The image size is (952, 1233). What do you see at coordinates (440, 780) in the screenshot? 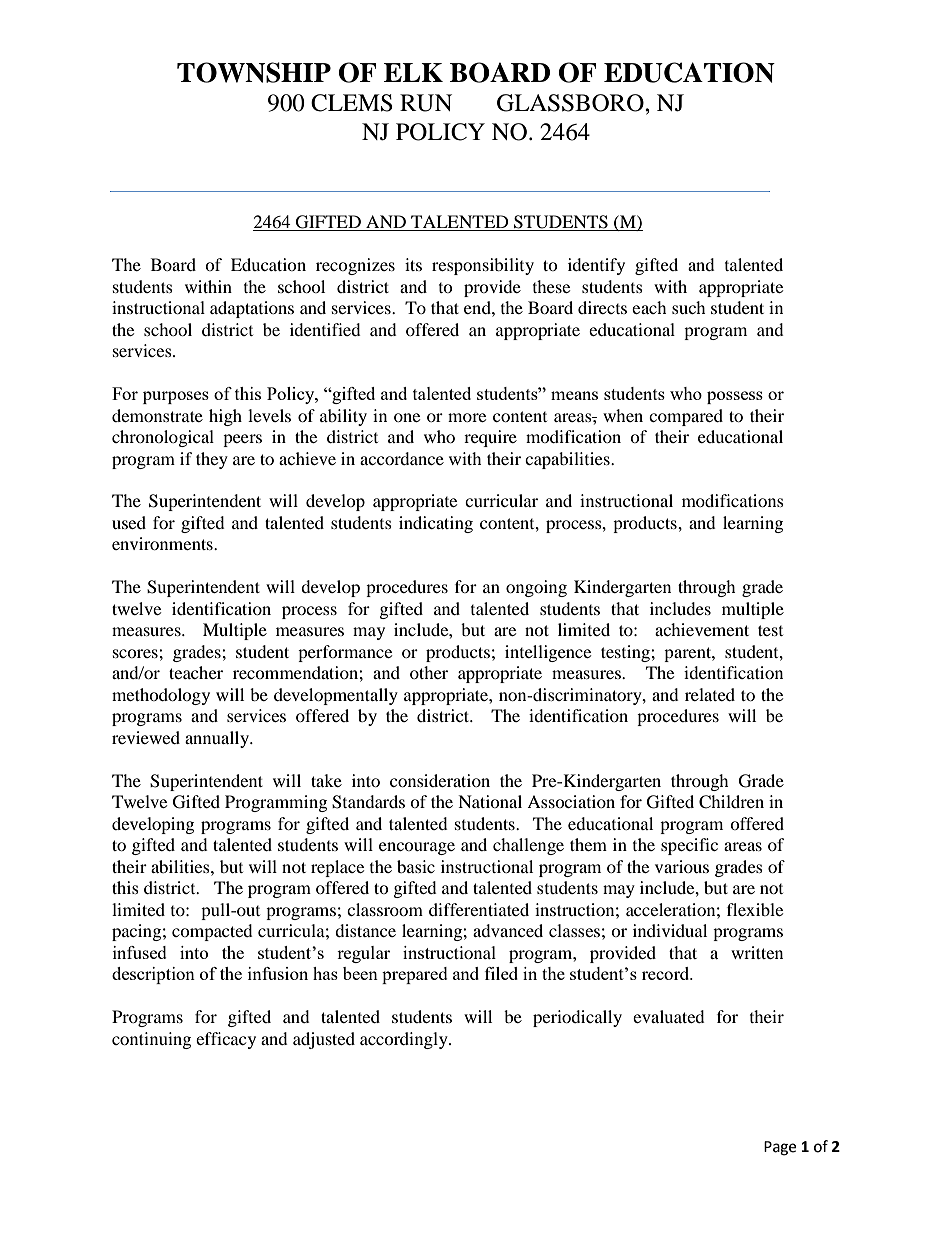
I see `consideration` at bounding box center [440, 780].
